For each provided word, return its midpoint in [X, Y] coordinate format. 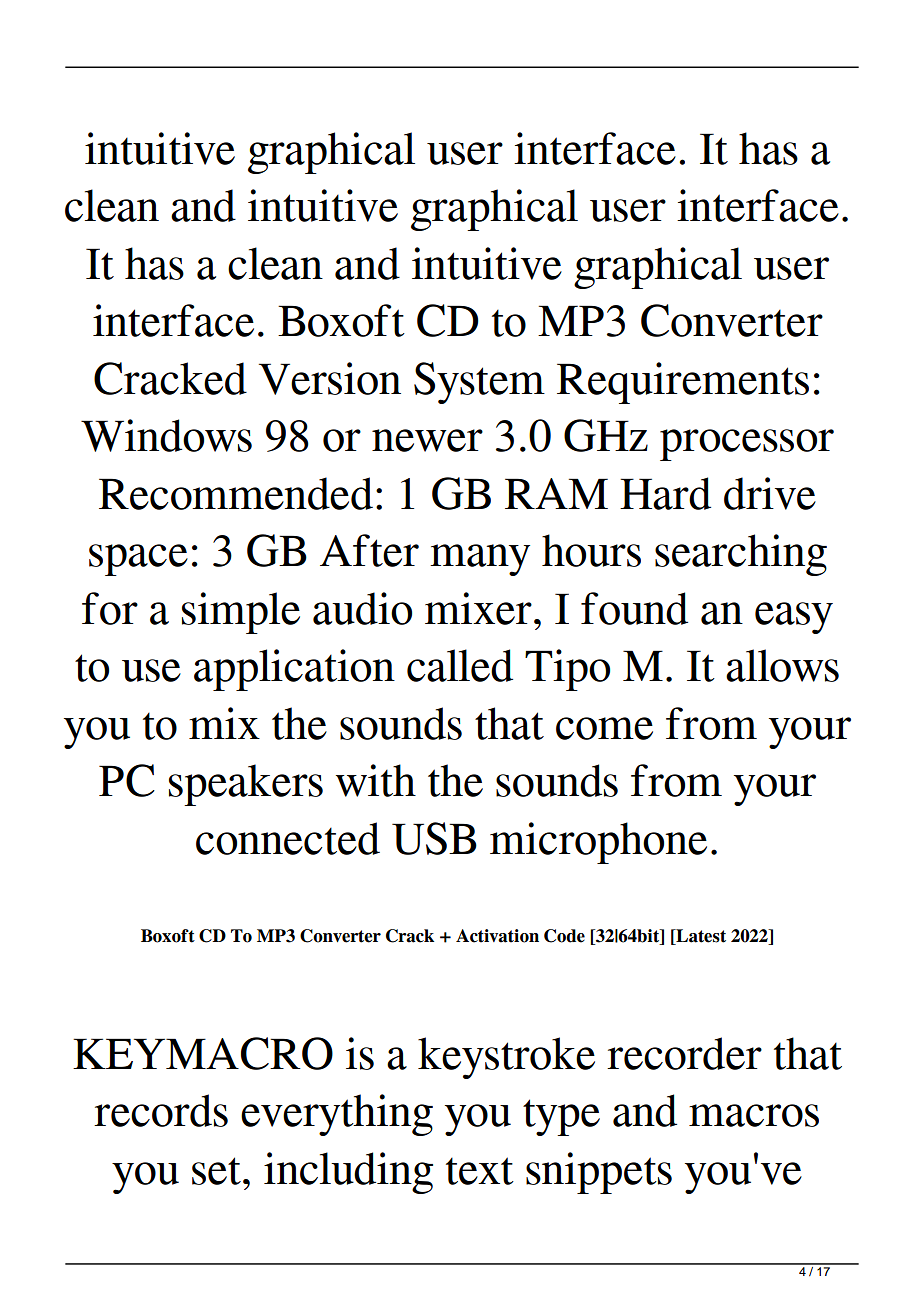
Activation [497, 936]
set [216, 1171]
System [479, 383]
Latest [700, 937]
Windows [166, 435]
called [460, 665]
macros [754, 1115]
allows [782, 665]
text [480, 1171]
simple [241, 613]
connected [288, 838]
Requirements [683, 383]
